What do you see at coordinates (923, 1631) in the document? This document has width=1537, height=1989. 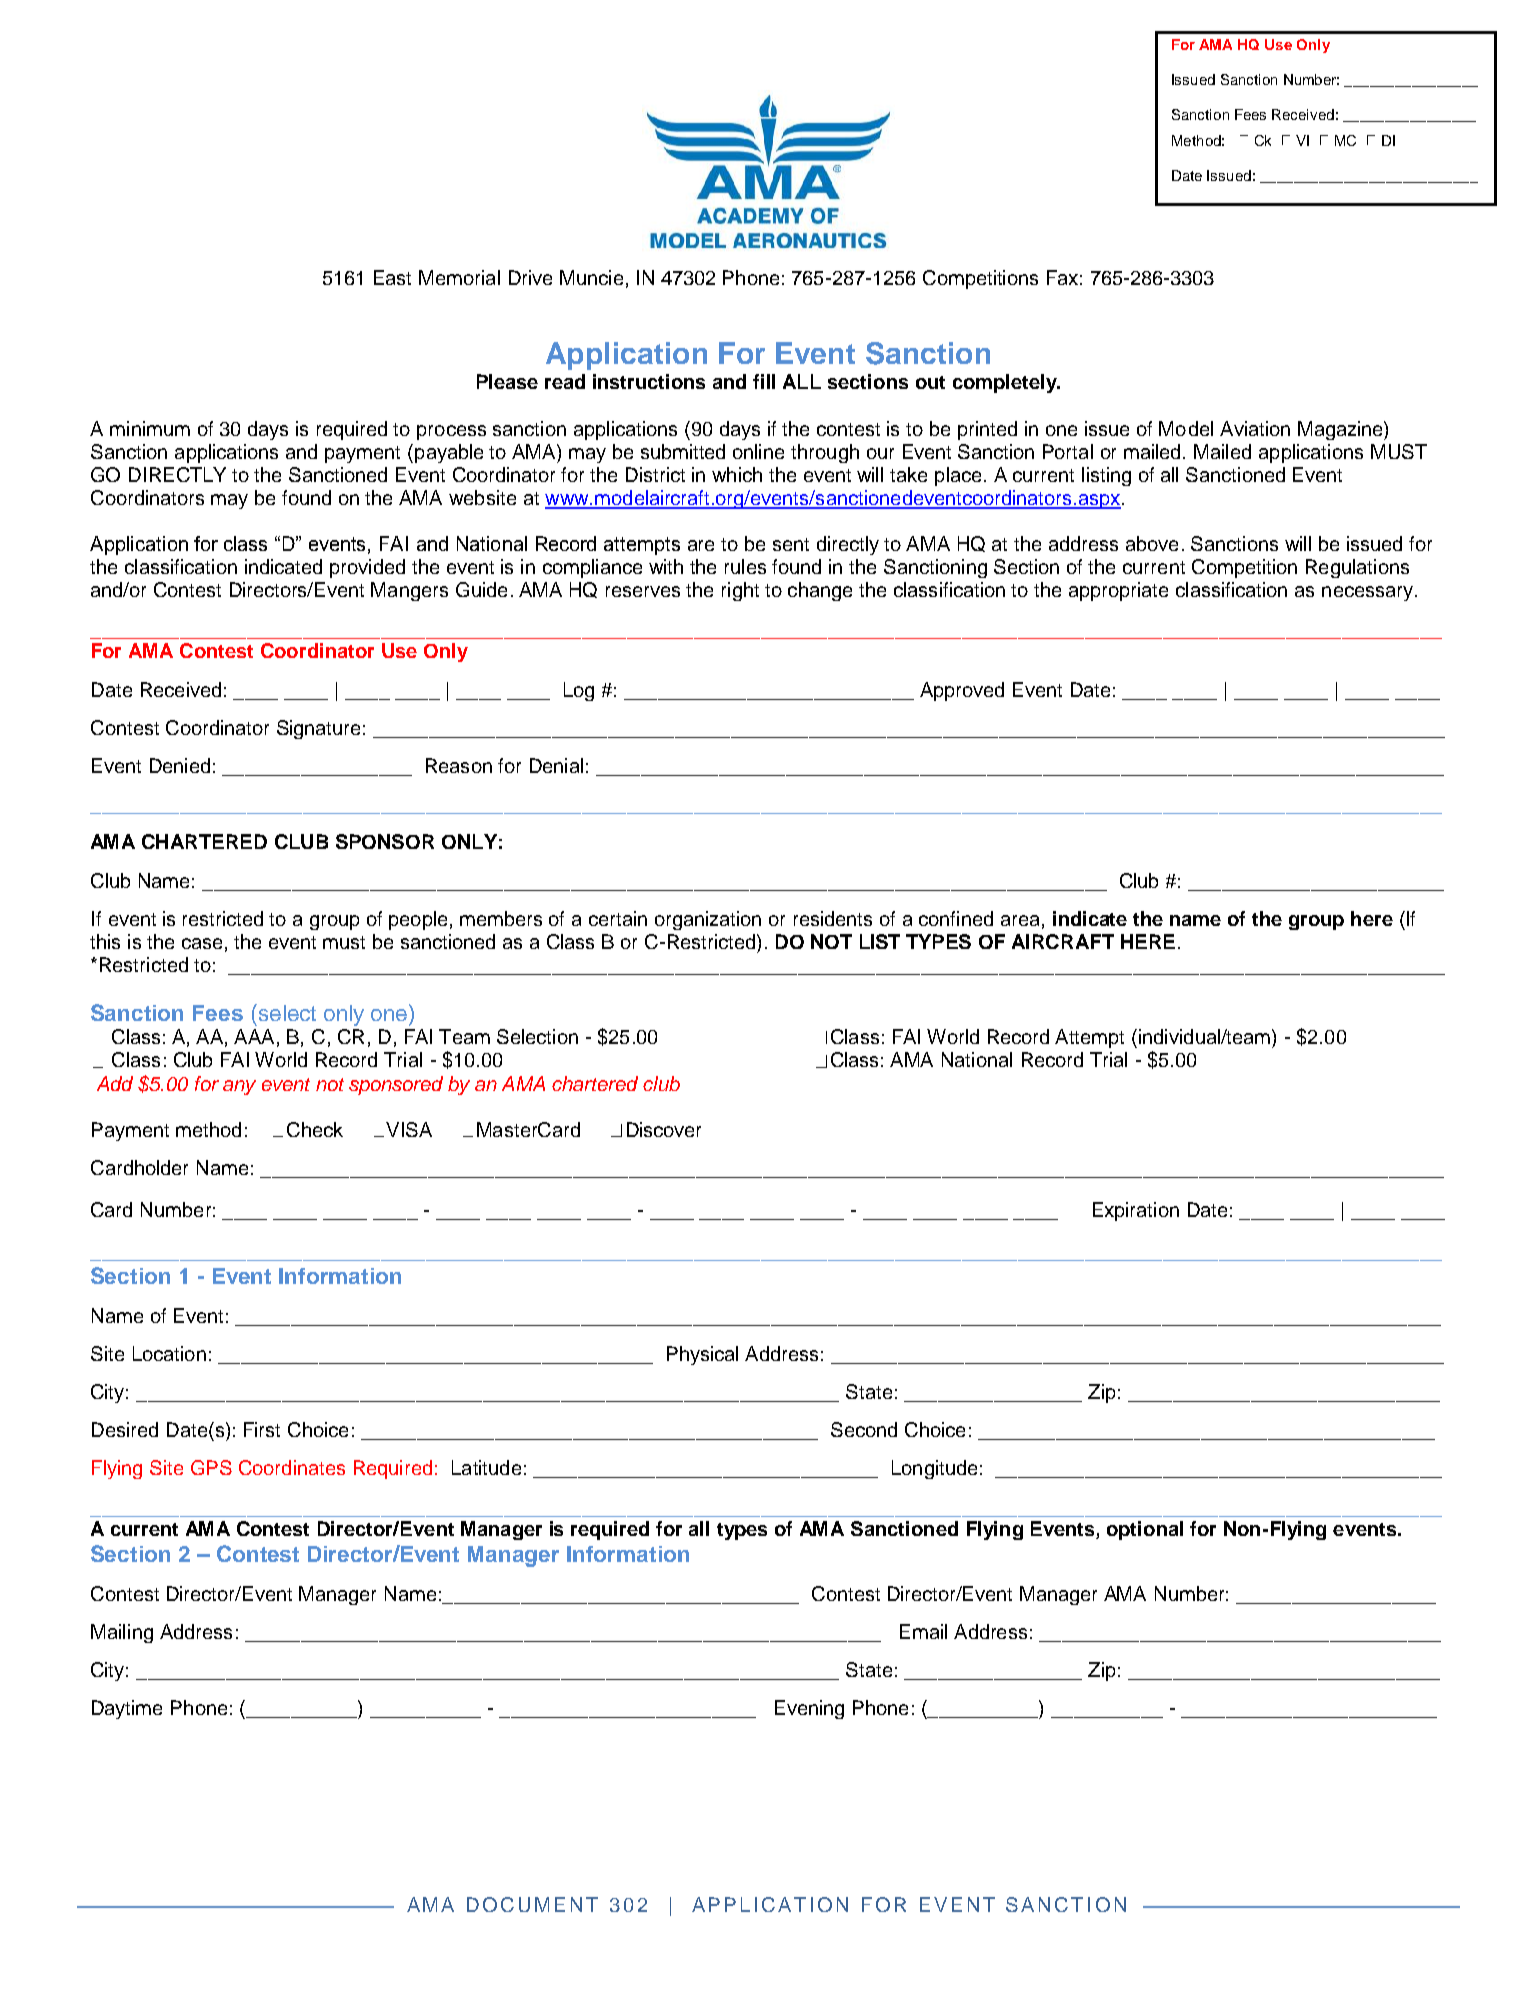 I see `Email` at bounding box center [923, 1631].
